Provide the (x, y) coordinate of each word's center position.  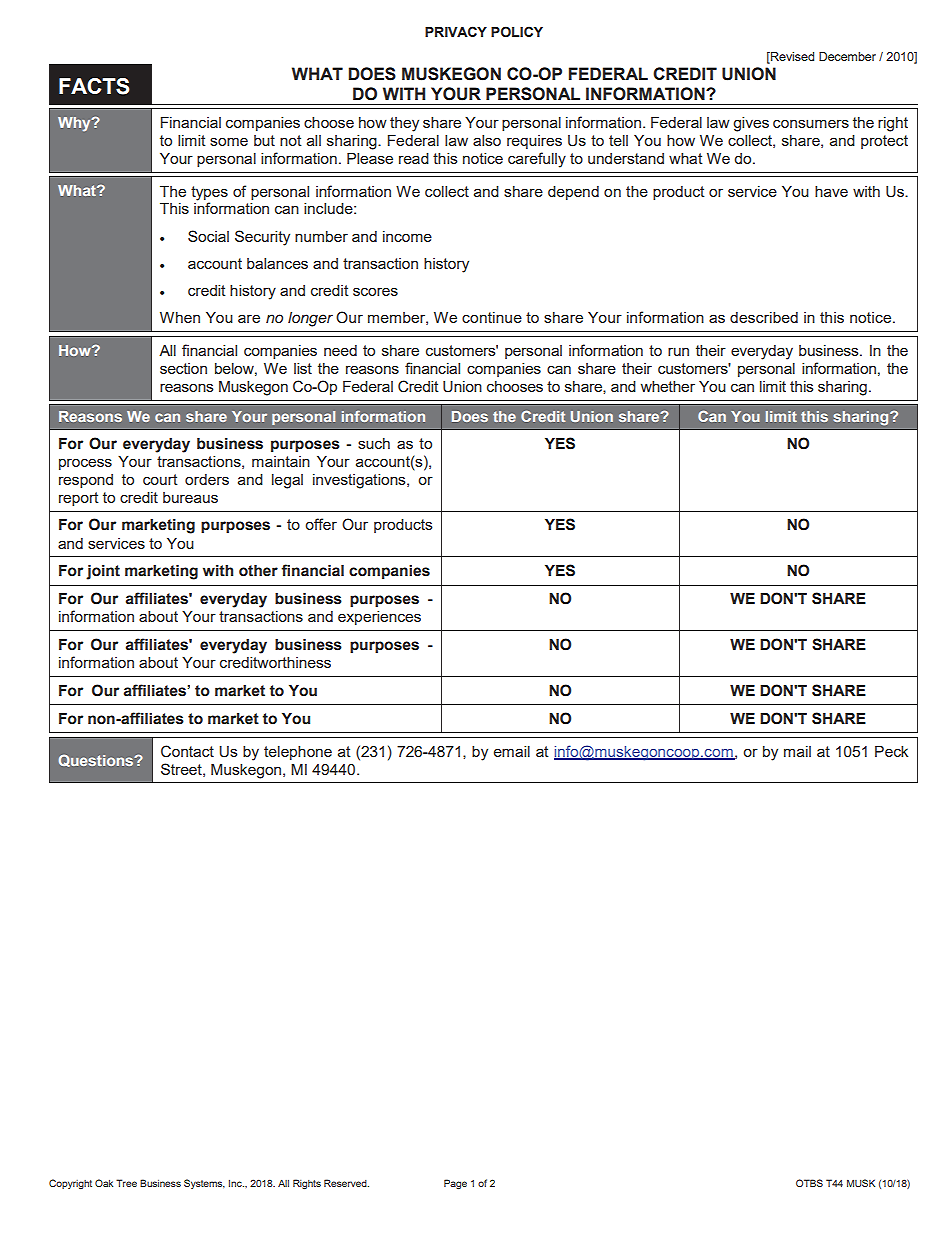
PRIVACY (456, 31)
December (847, 56)
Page (455, 1184)
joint (103, 572)
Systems (204, 1184)
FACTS (94, 86)
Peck (891, 751)
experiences (379, 618)
